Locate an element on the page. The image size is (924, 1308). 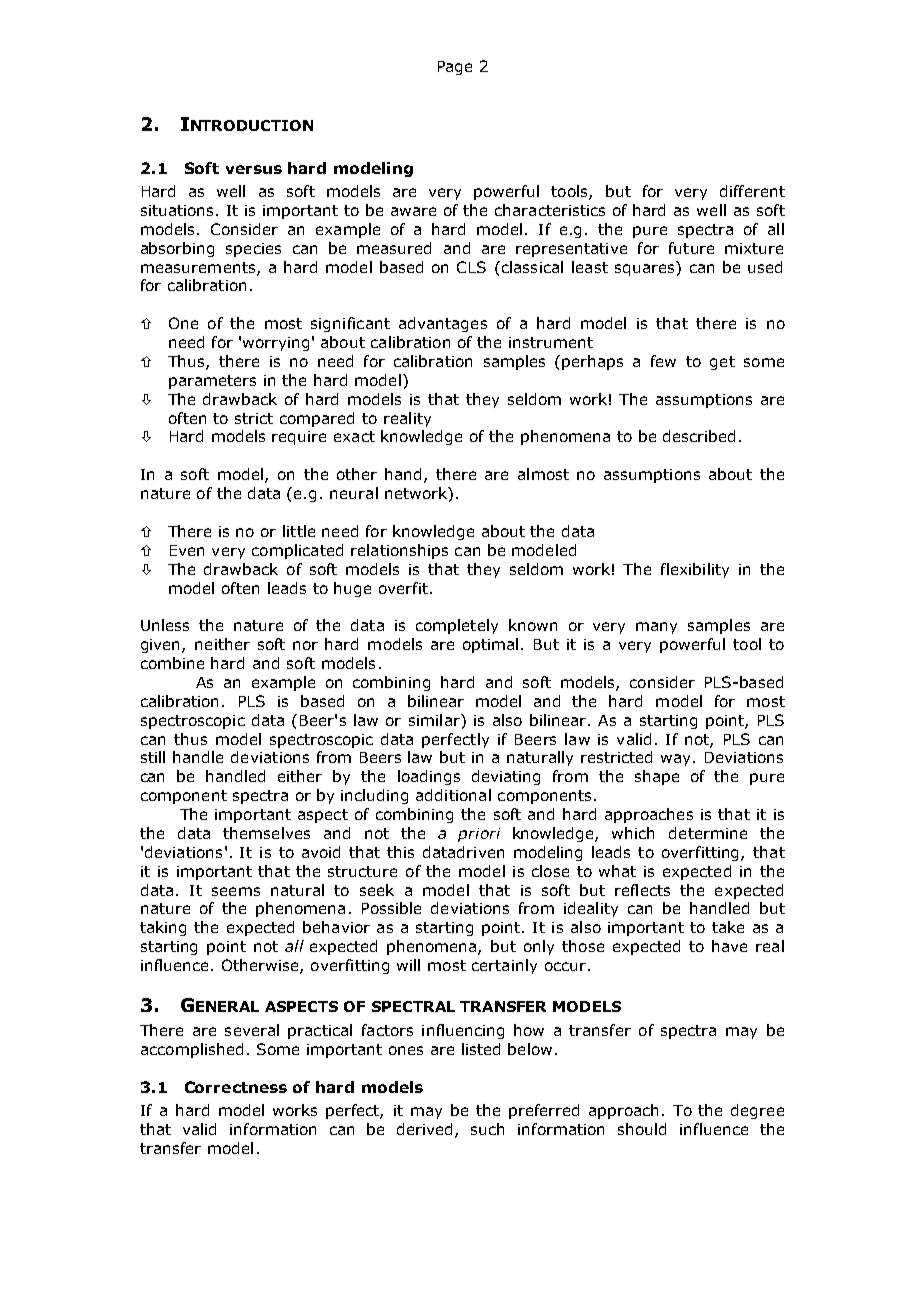
parameters is located at coordinates (212, 382).
